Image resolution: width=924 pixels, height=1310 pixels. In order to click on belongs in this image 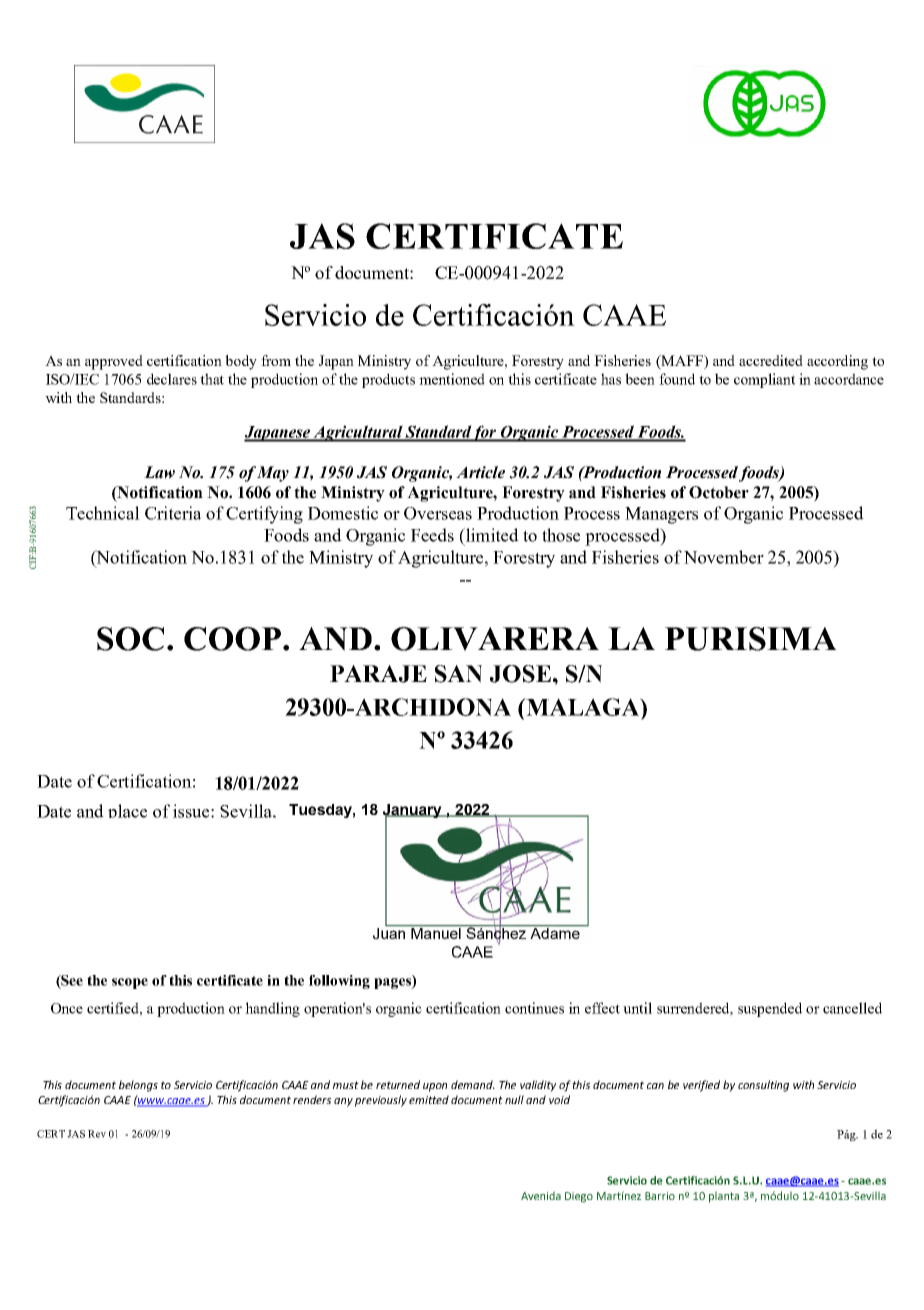, I will do `click(138, 1086)`.
